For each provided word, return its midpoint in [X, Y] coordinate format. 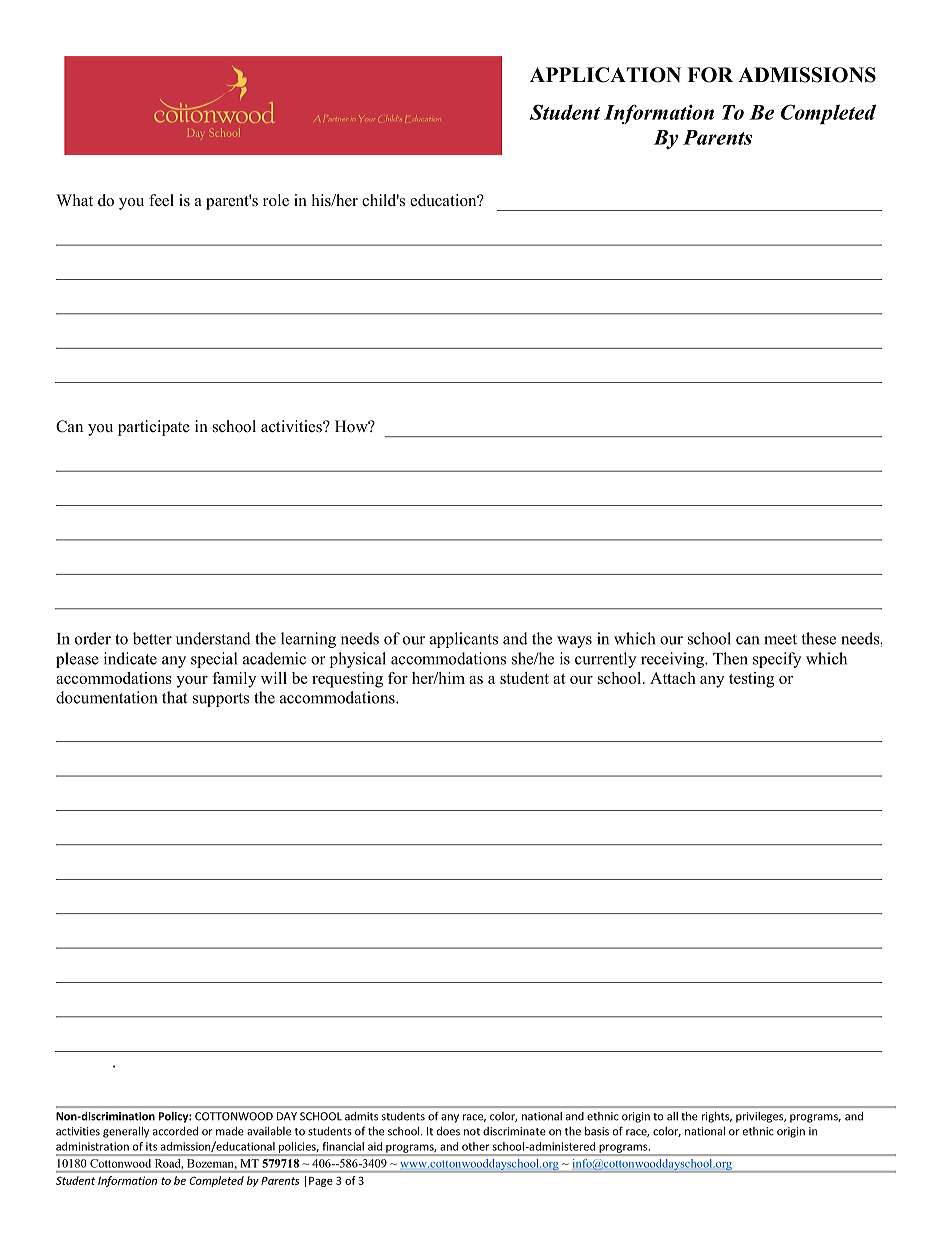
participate [154, 428]
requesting [347, 680]
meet [780, 639]
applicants [464, 640]
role [276, 200]
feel [161, 200]
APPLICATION [605, 75]
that [174, 697]
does [448, 1131]
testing [751, 680]
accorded [175, 1131]
